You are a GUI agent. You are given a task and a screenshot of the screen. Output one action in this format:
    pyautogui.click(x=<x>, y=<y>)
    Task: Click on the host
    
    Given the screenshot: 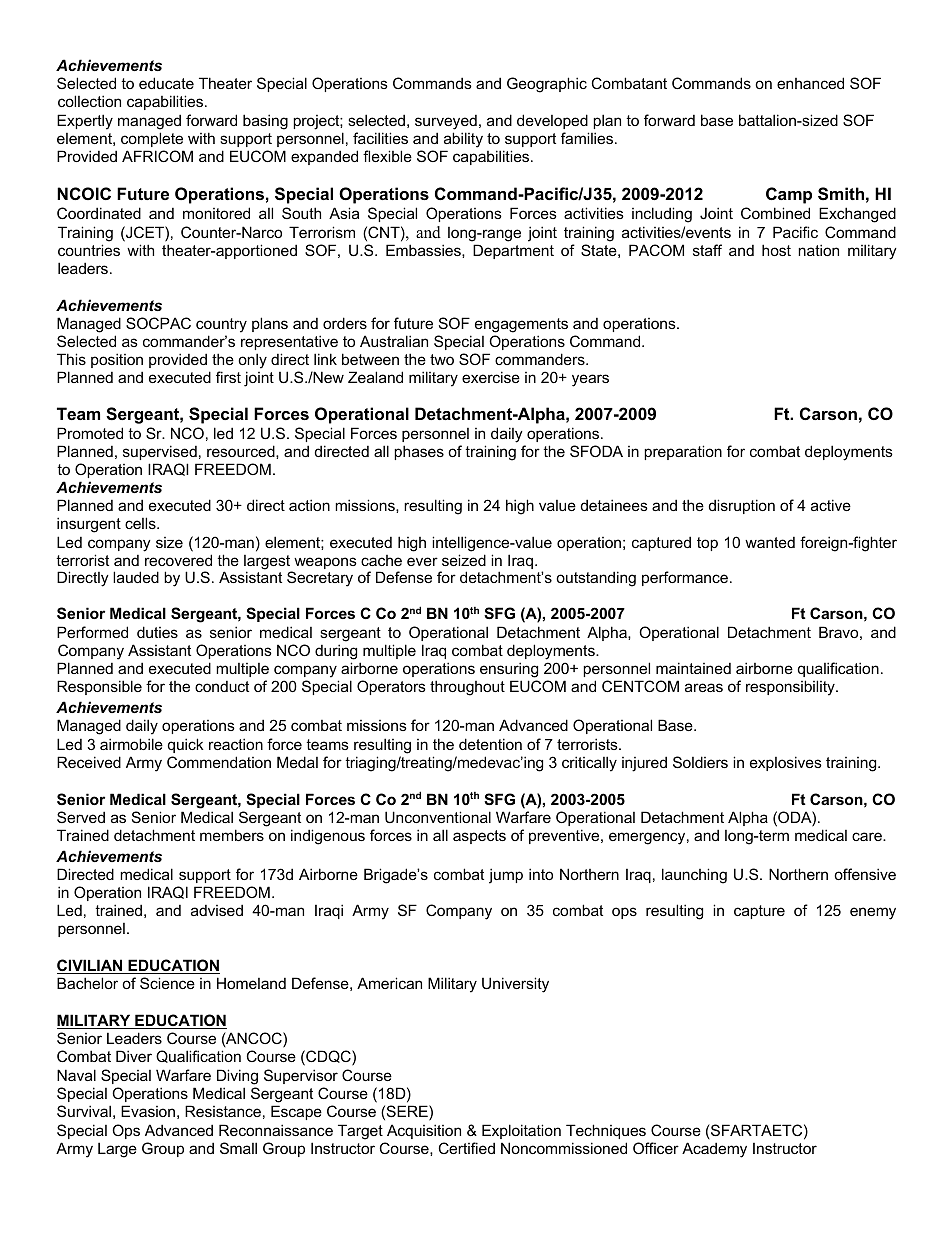 What is the action you would take?
    pyautogui.click(x=776, y=250)
